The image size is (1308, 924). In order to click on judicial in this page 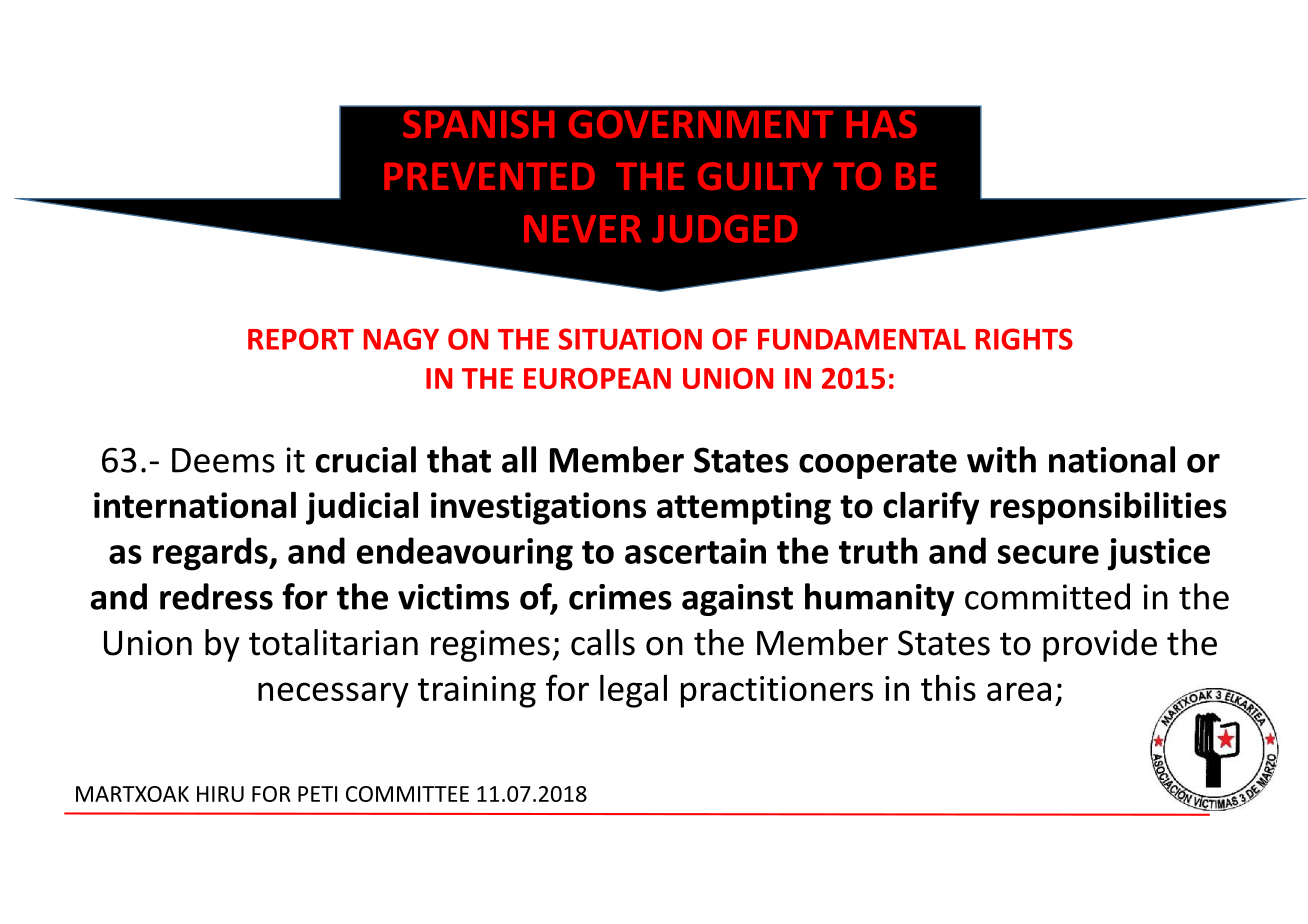, I will do `click(362, 508)`.
